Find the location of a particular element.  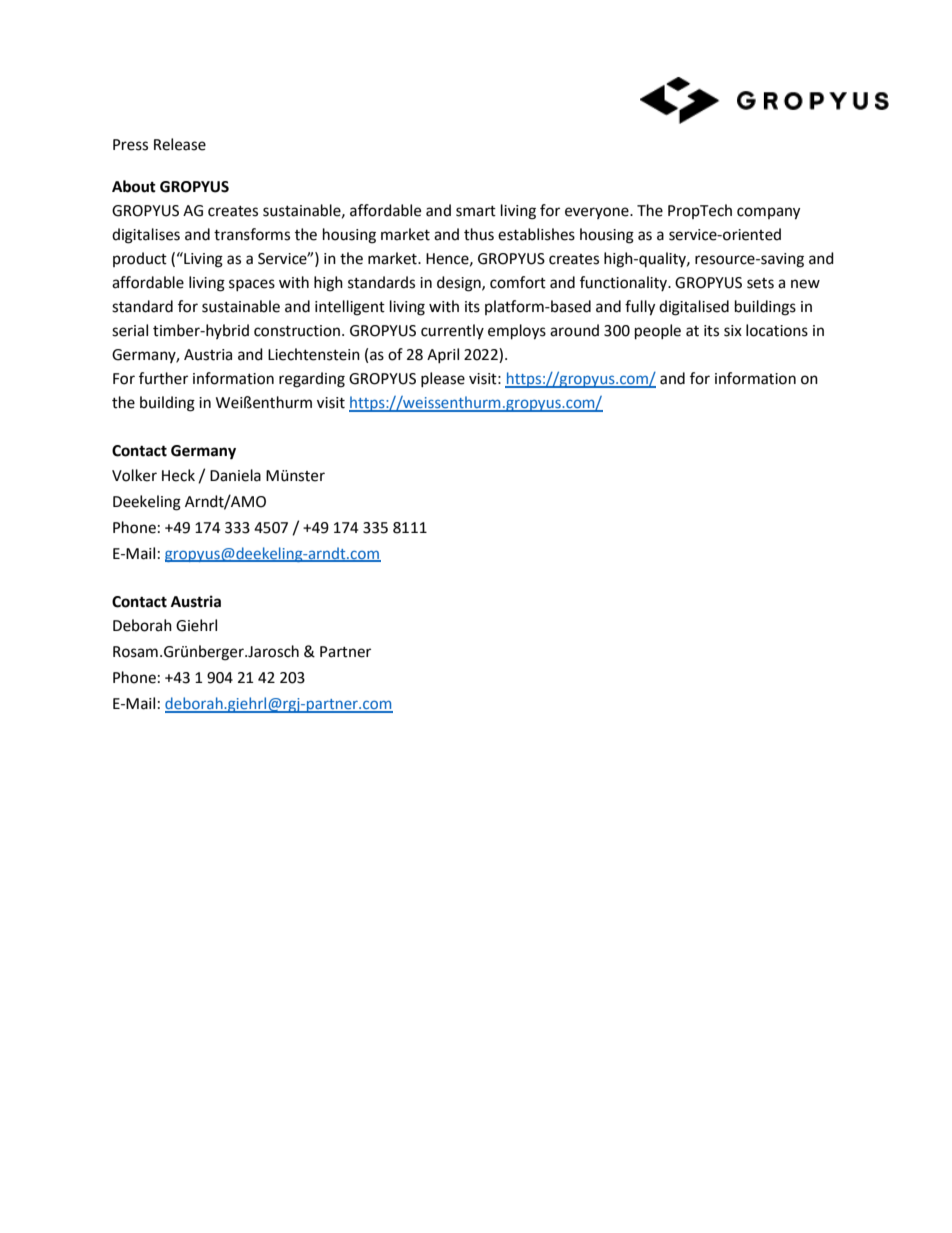

smart is located at coordinates (476, 211).
